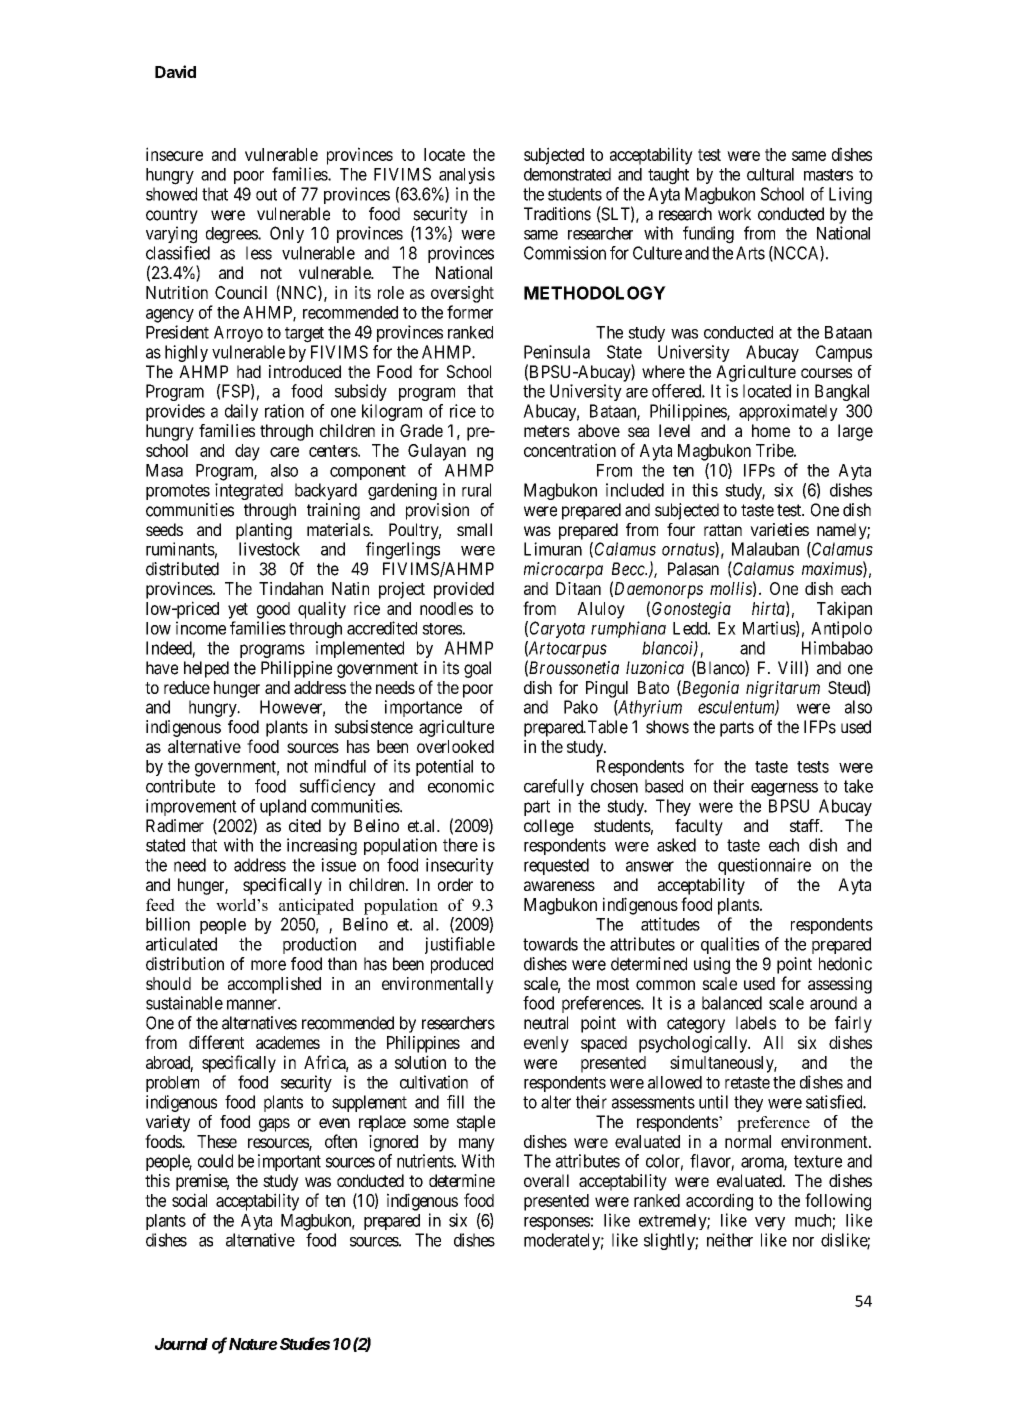  What do you see at coordinates (175, 71) in the page?
I see `David` at bounding box center [175, 71].
